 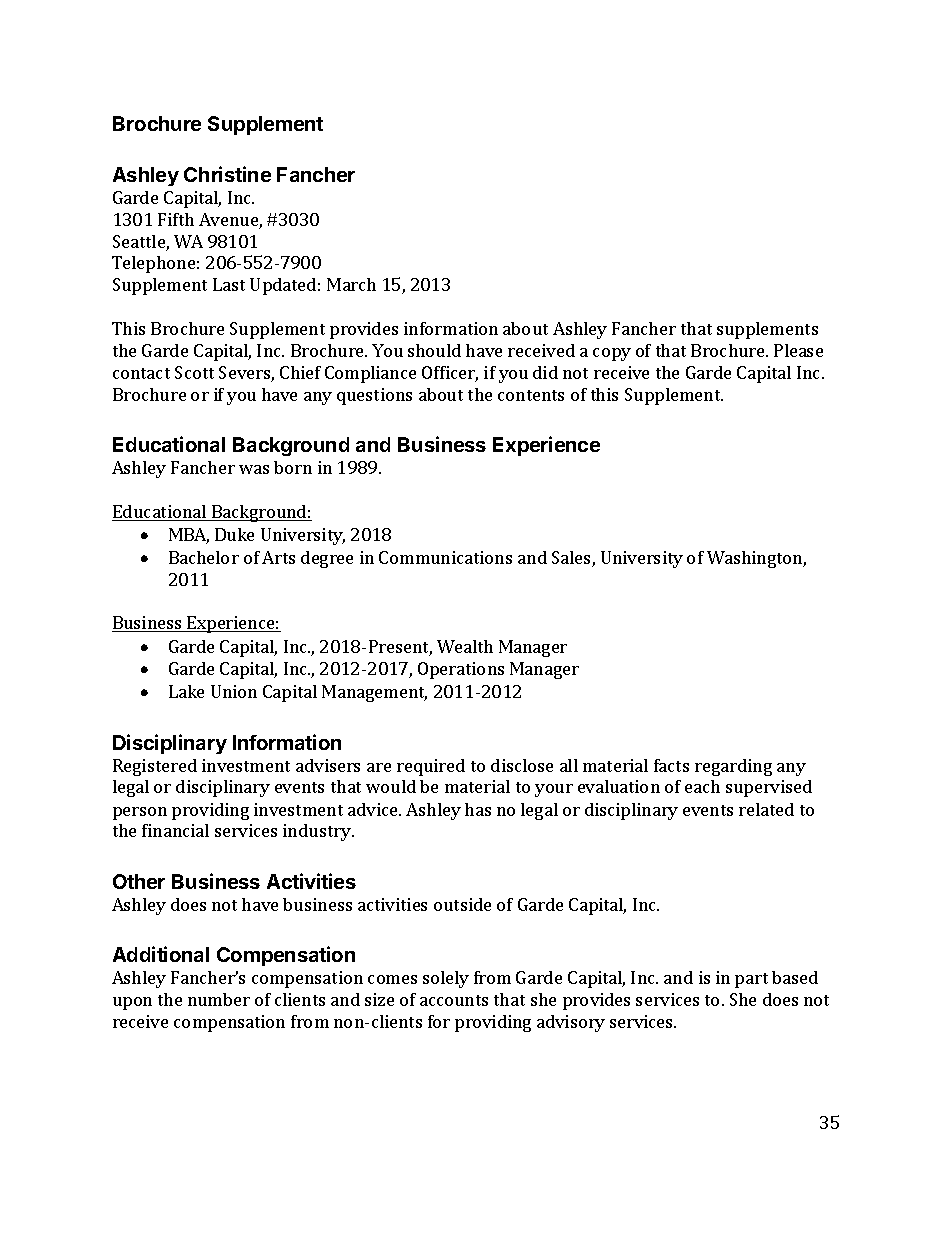 What do you see at coordinates (219, 999) in the screenshot?
I see `number` at bounding box center [219, 999].
